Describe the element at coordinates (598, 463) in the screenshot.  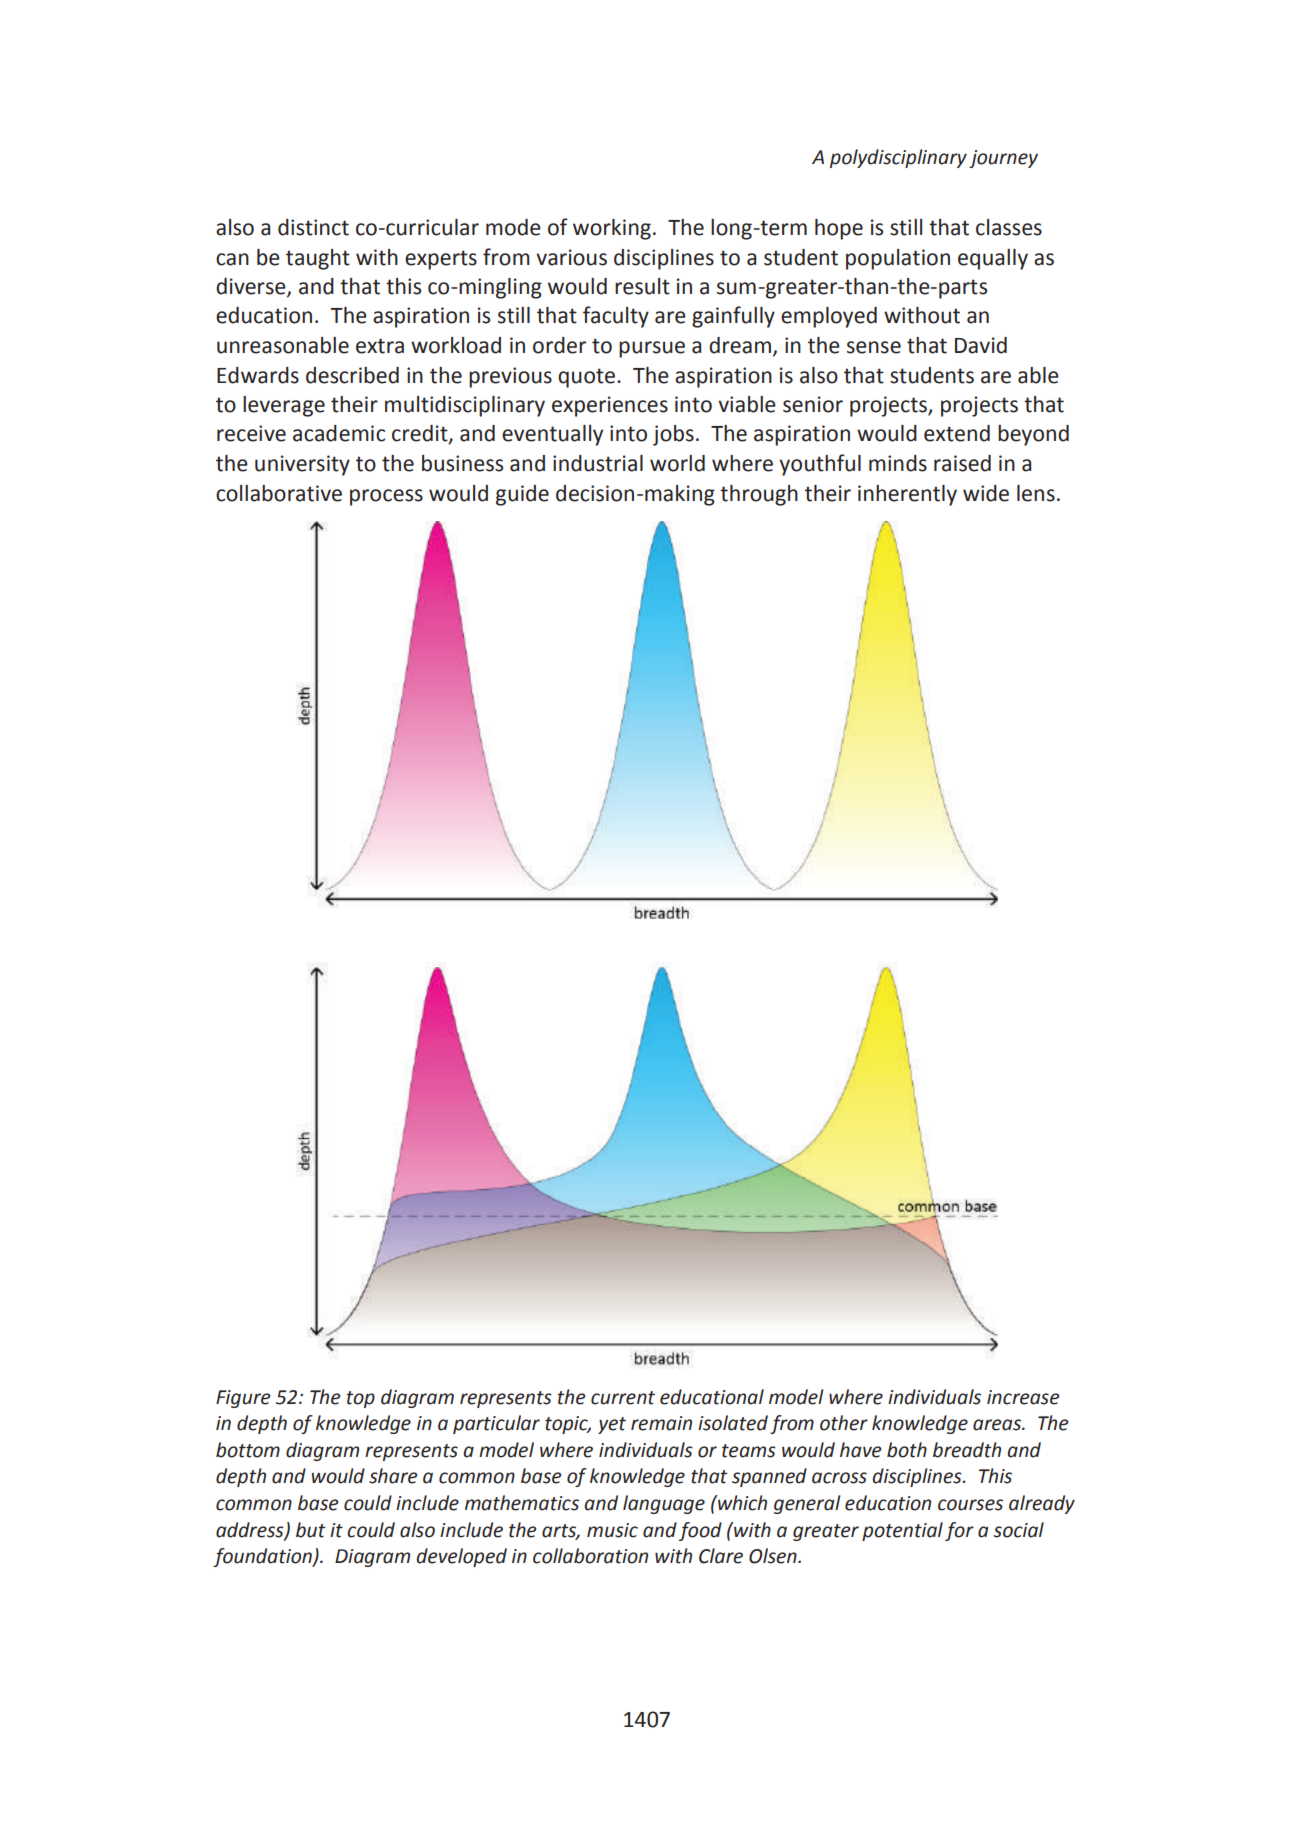
I see `industrial` at that location.
